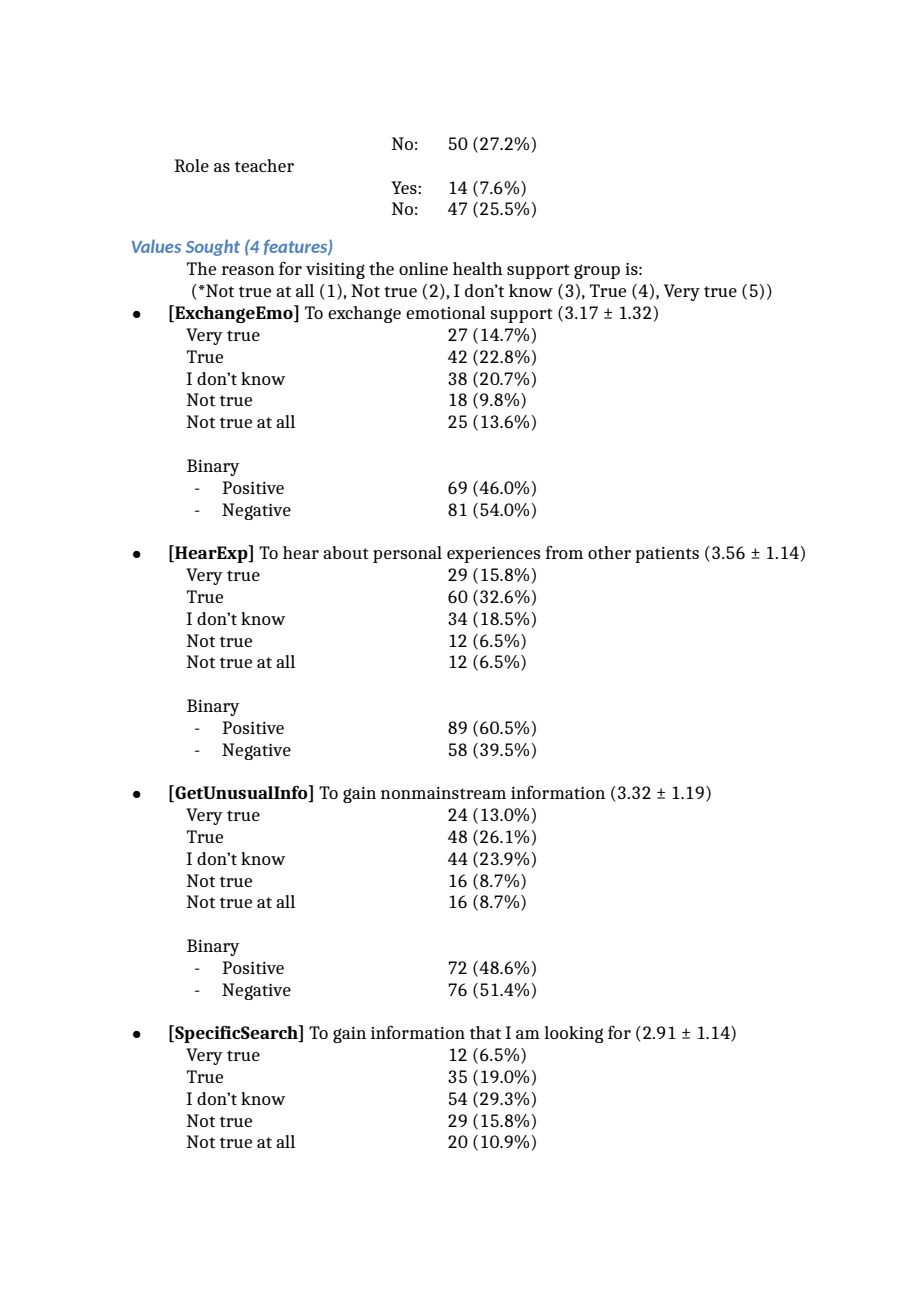 Image resolution: width=924 pixels, height=1308 pixels. I want to click on from, so click(564, 552).
